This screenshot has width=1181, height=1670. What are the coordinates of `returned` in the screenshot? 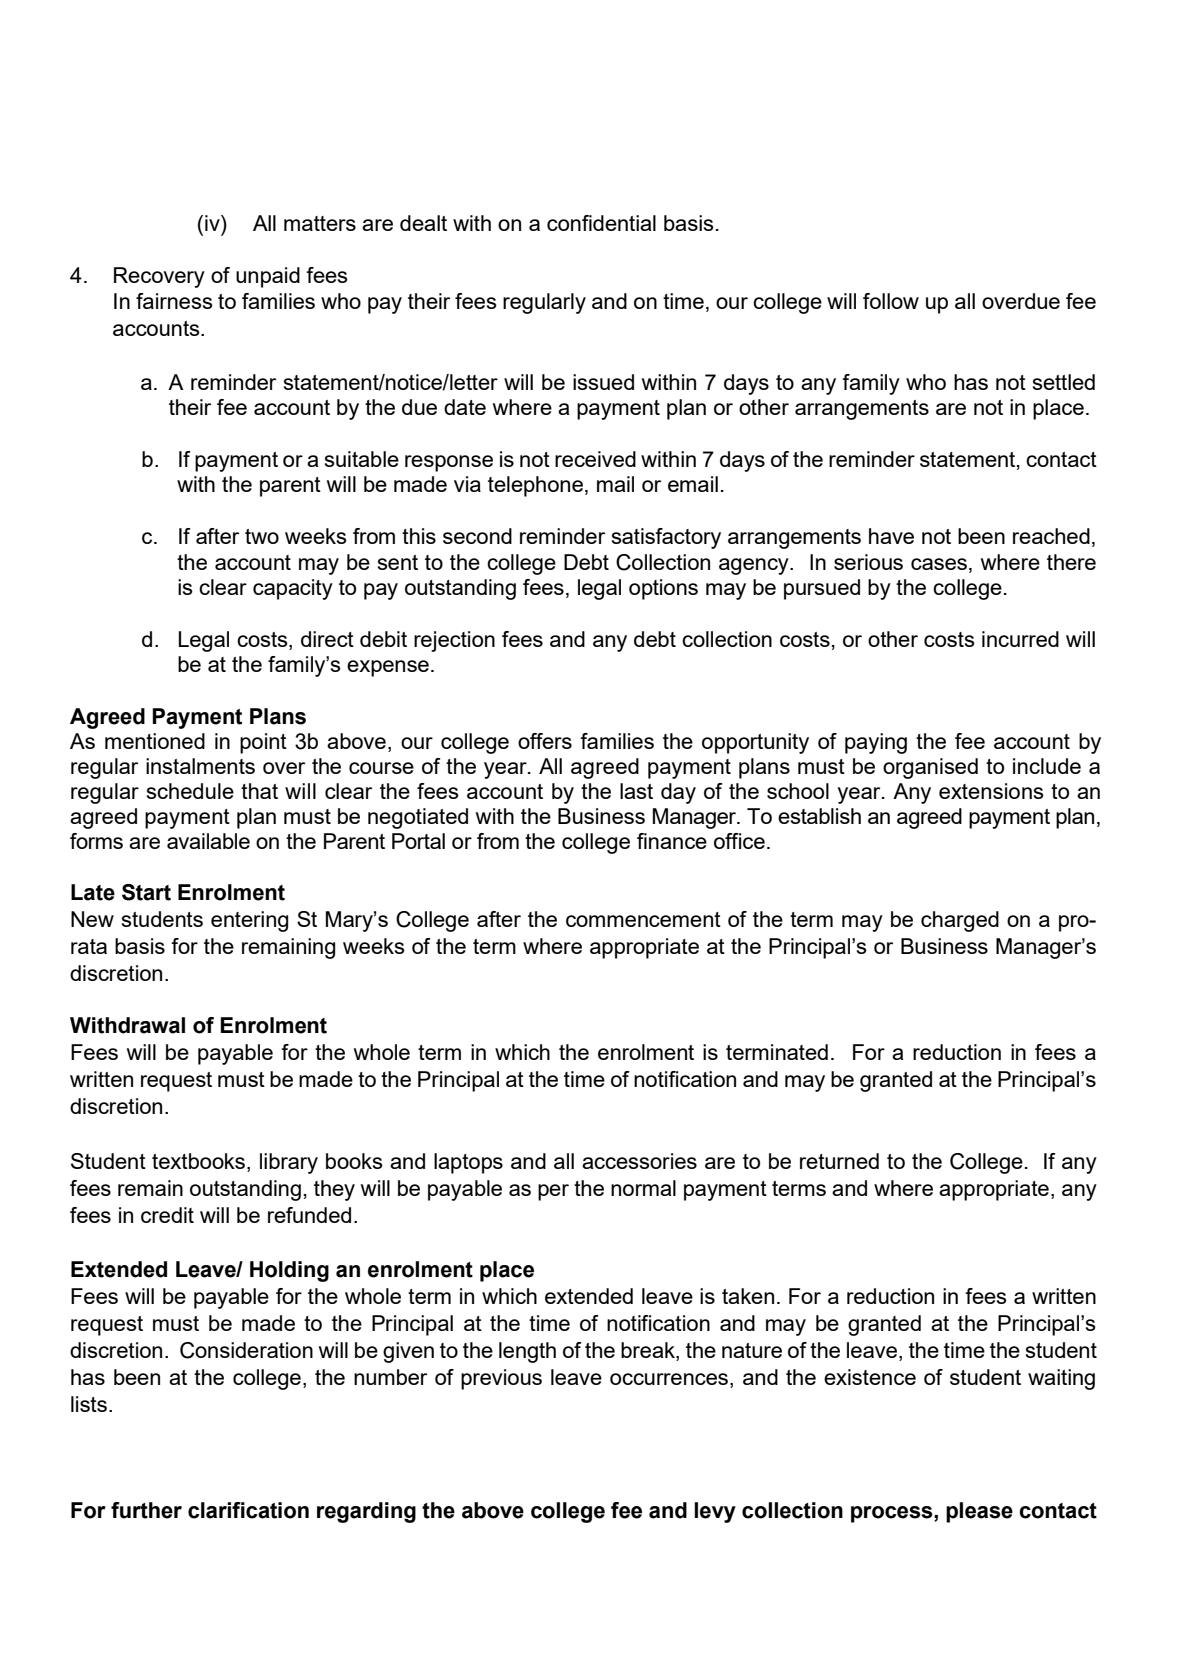 It's located at (839, 1161).
